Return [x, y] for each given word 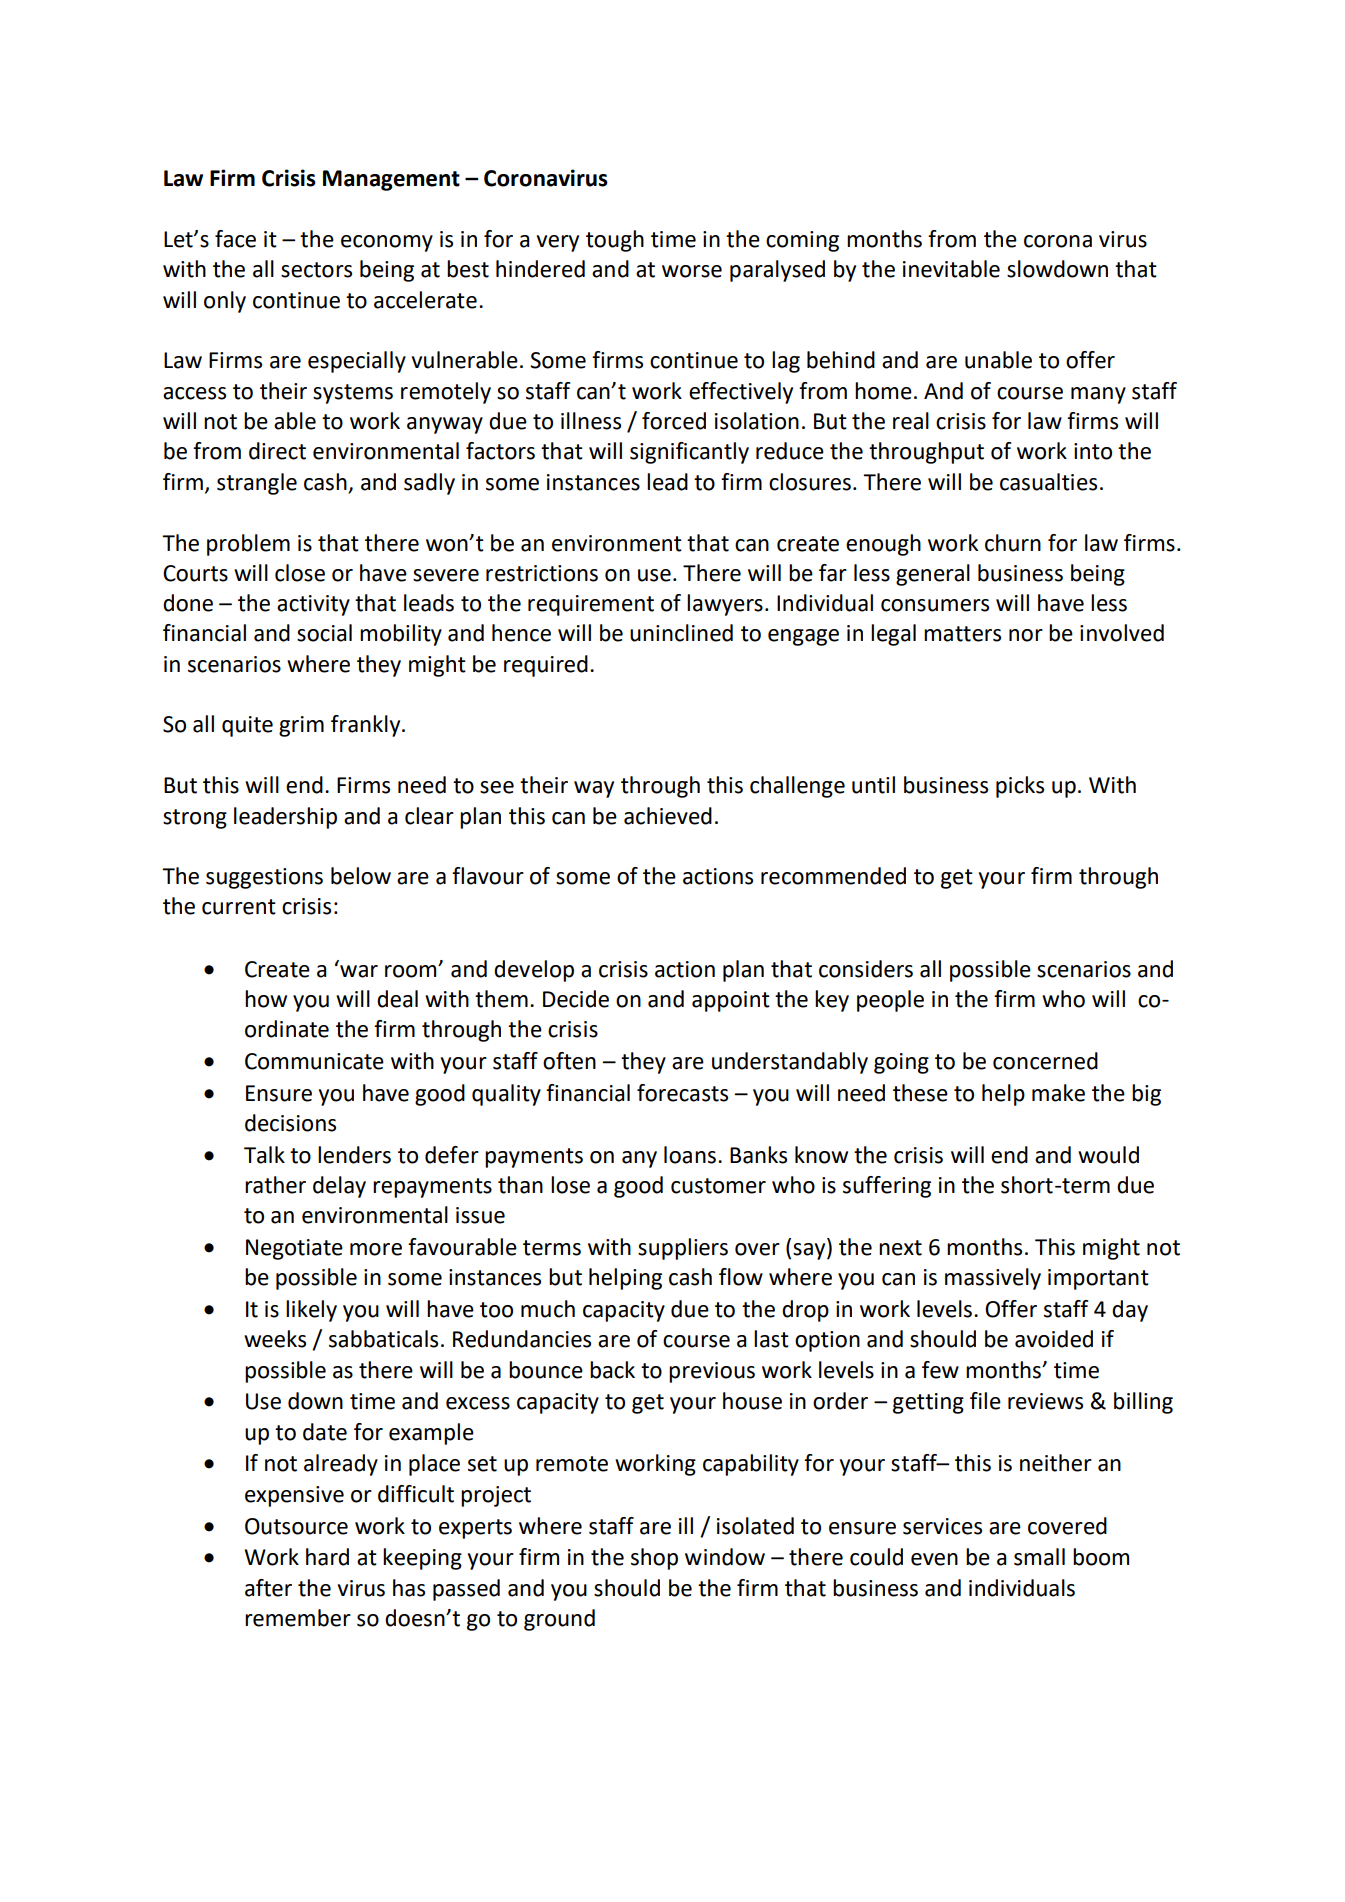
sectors [316, 270]
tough [615, 241]
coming [802, 241]
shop [654, 1559]
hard [327, 1557]
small [1039, 1557]
